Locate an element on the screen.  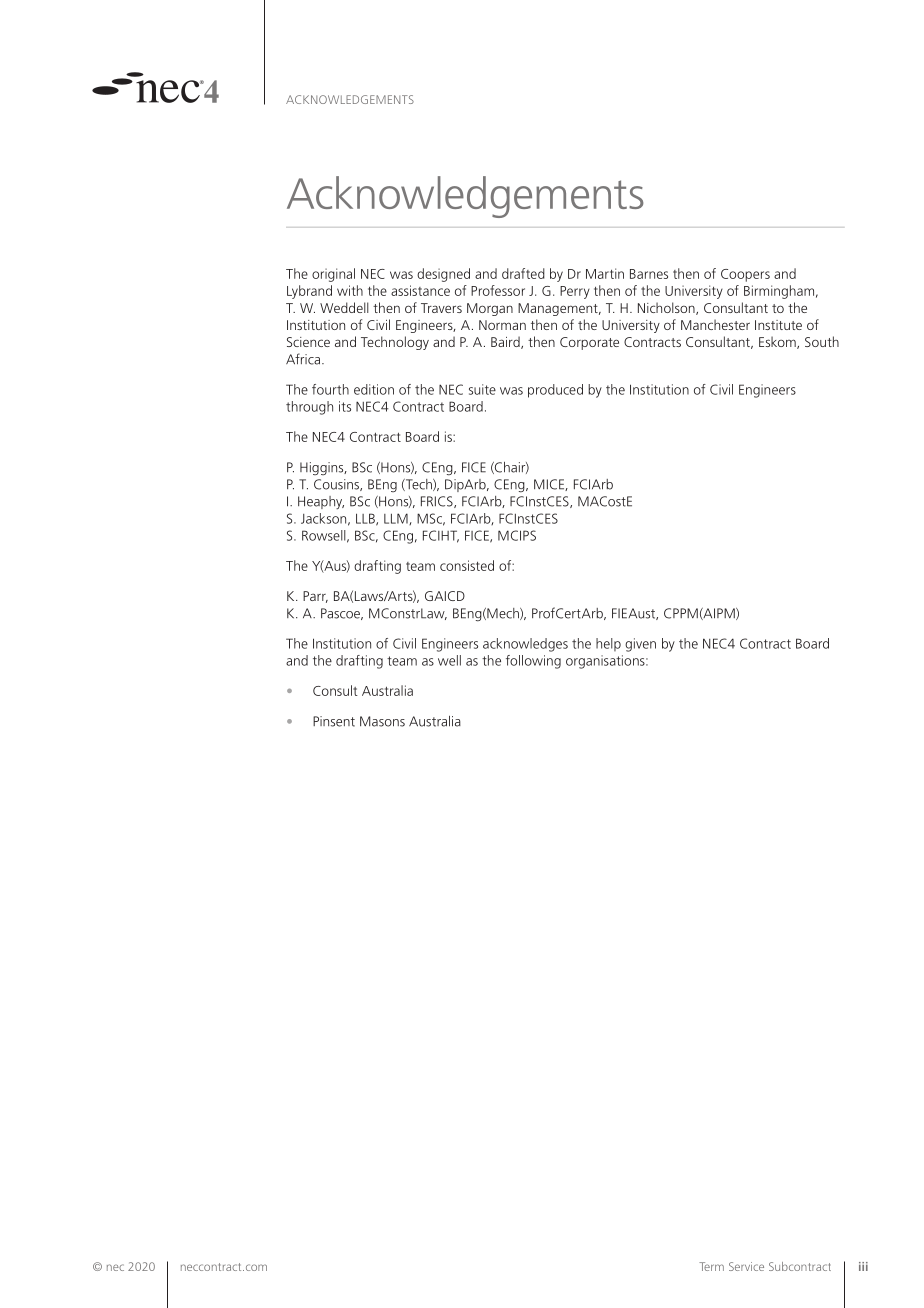
given is located at coordinates (640, 645).
